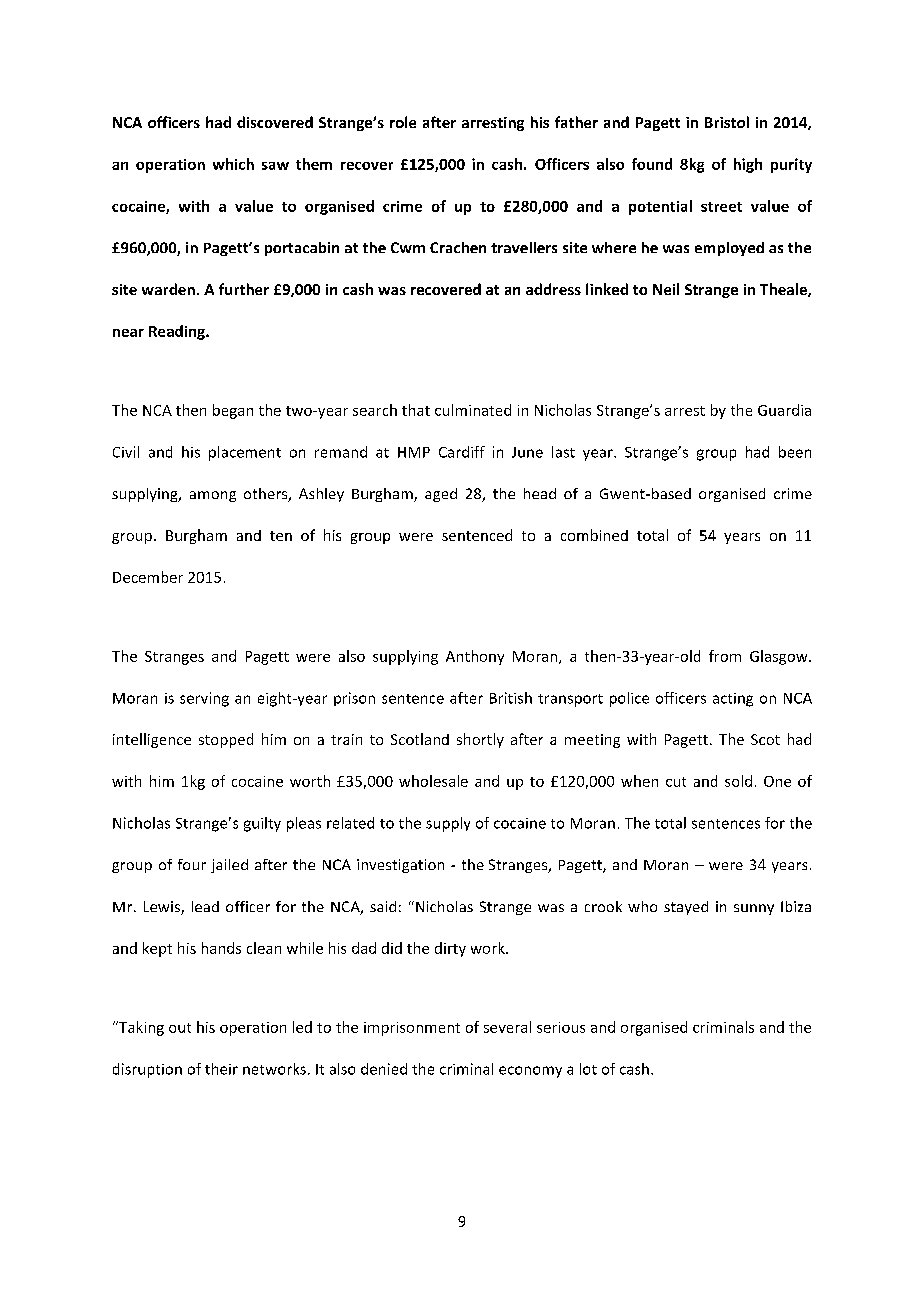 This screenshot has height=1308, width=924. What do you see at coordinates (403, 122) in the screenshot?
I see `role` at bounding box center [403, 122].
